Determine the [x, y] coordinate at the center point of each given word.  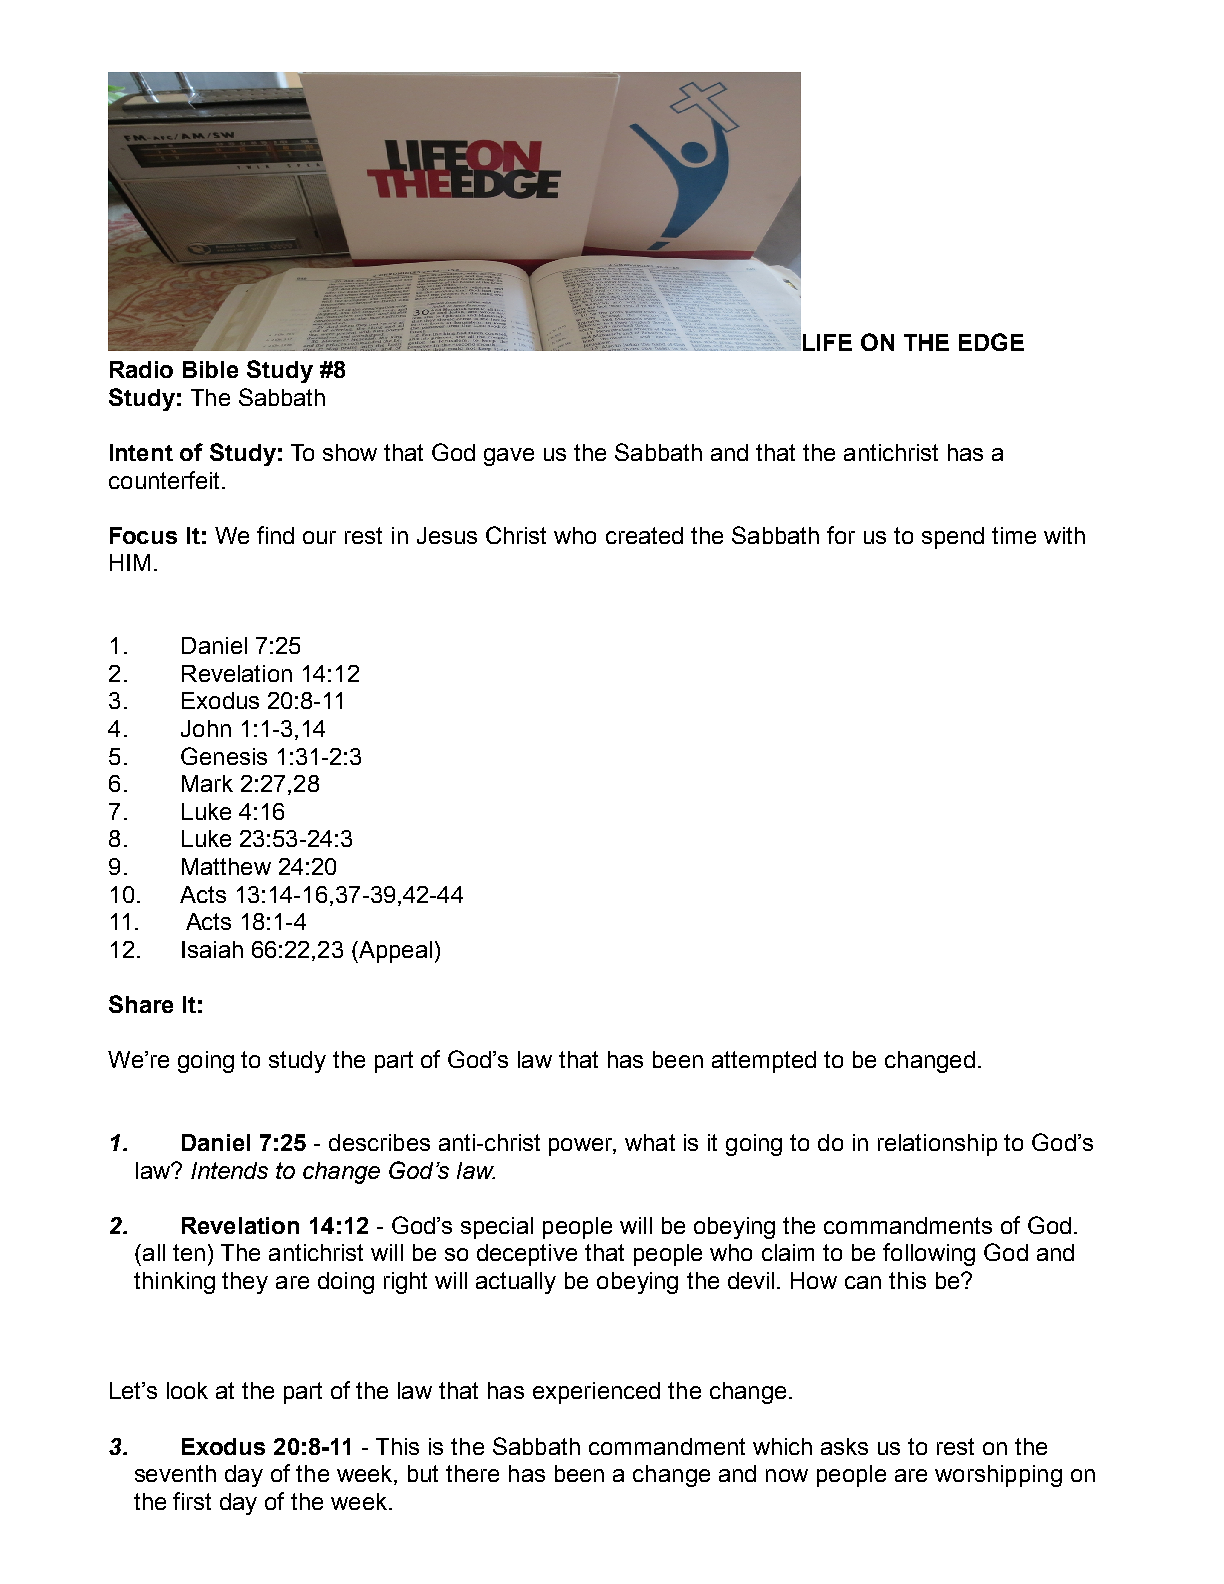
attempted [764, 1062]
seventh [175, 1473]
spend [953, 538]
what [650, 1142]
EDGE [991, 342]
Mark [207, 783]
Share [141, 1004]
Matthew [226, 866]
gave [509, 457]
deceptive [527, 1255]
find [275, 535]
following [929, 1254]
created [644, 535]
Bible [210, 369]
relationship [937, 1145]
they [245, 1283]
